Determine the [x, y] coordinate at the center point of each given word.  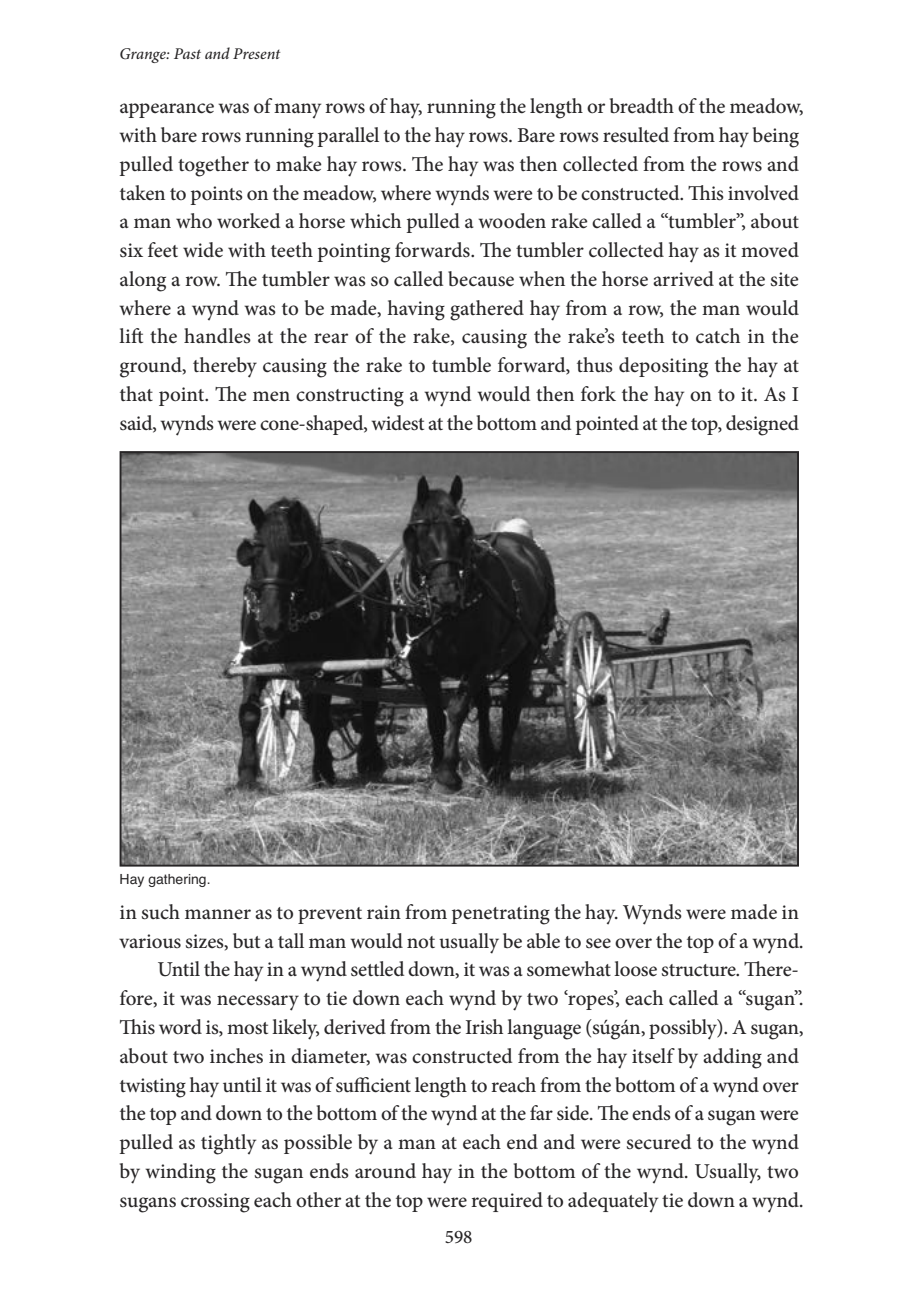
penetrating [500, 915]
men [271, 396]
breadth [642, 105]
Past [187, 53]
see [598, 943]
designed [762, 425]
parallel [348, 137]
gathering [178, 880]
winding [180, 1173]
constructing [350, 397]
